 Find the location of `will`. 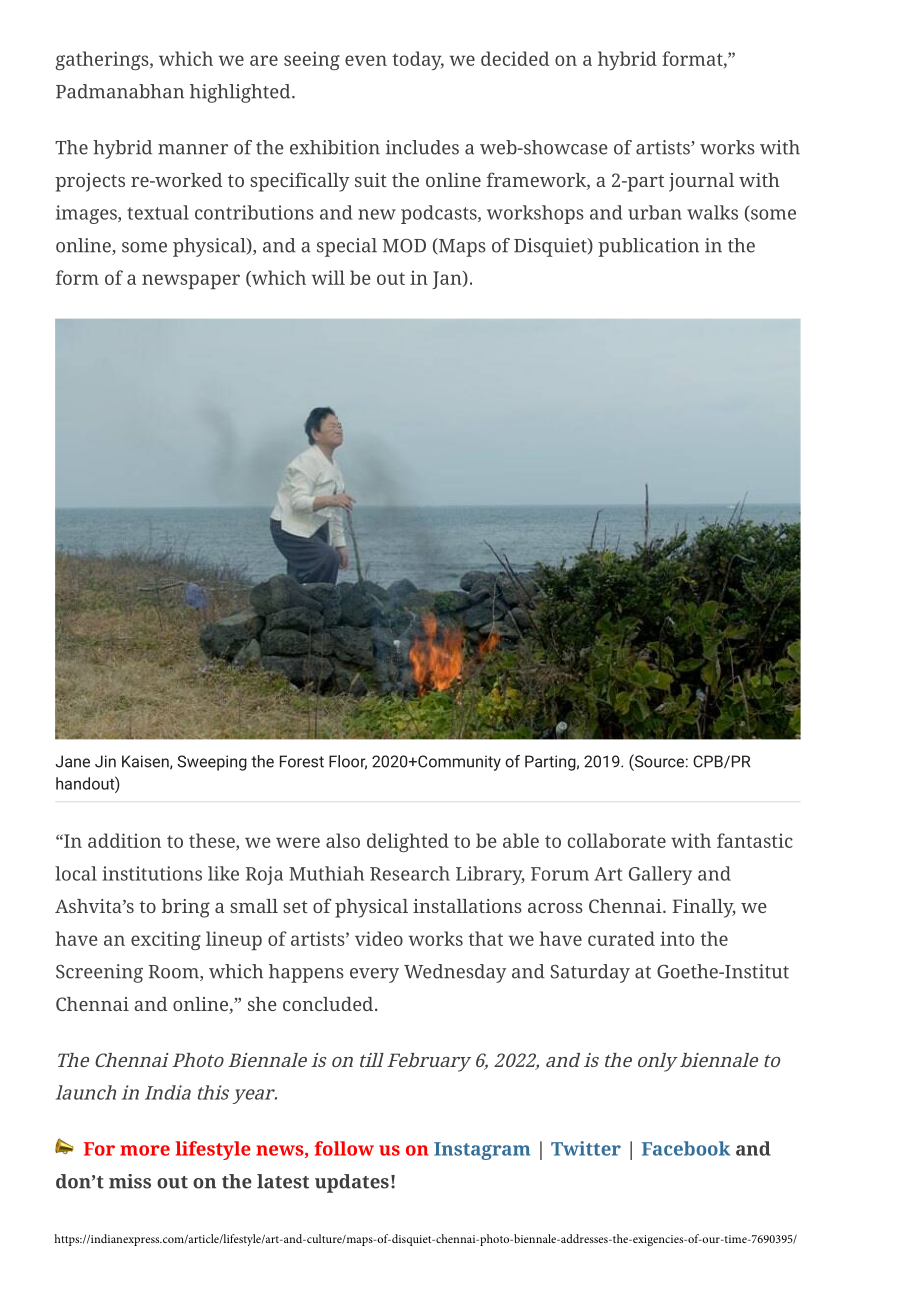

will is located at coordinates (328, 277).
